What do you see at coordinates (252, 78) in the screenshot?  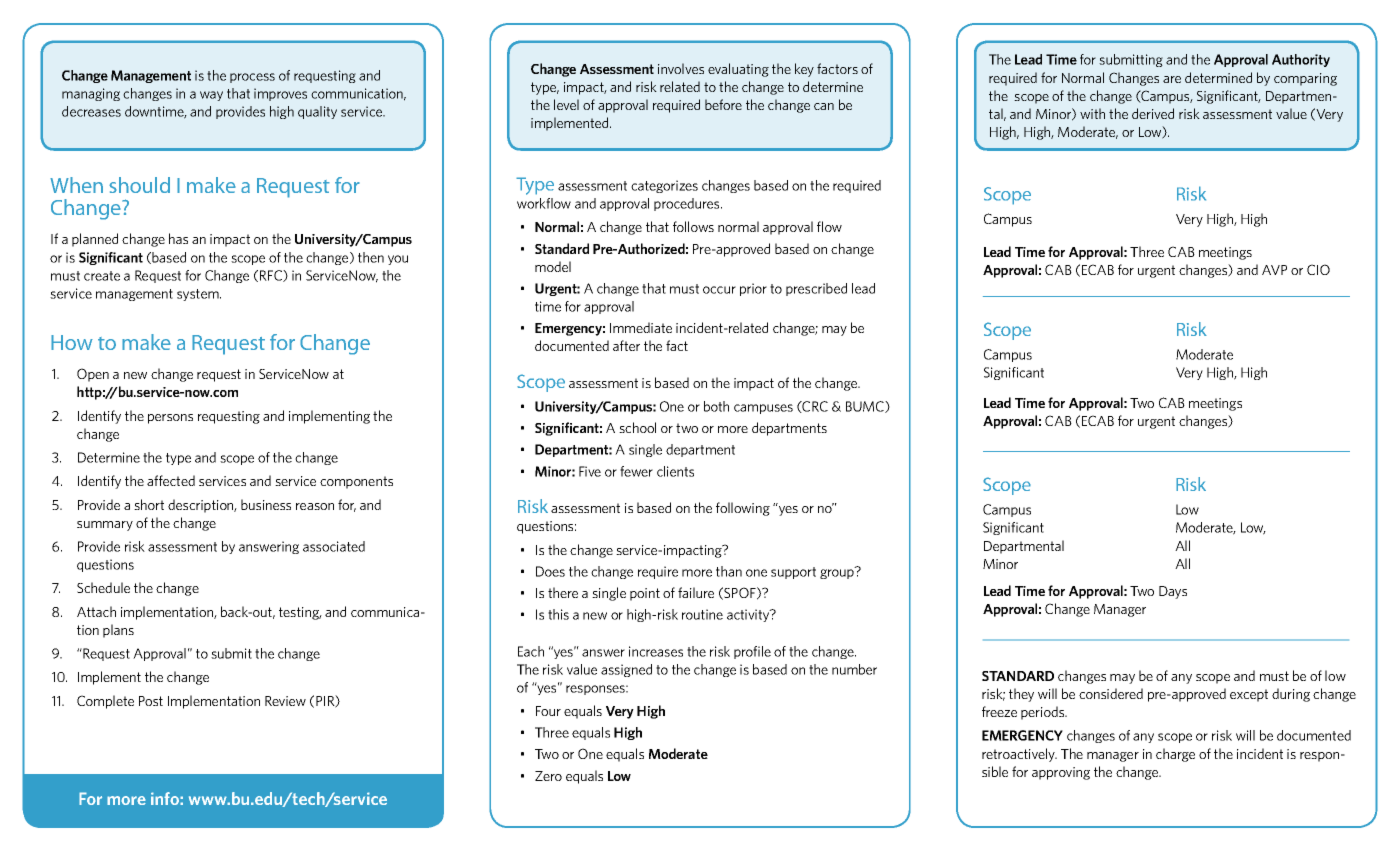 I see `process` at bounding box center [252, 78].
